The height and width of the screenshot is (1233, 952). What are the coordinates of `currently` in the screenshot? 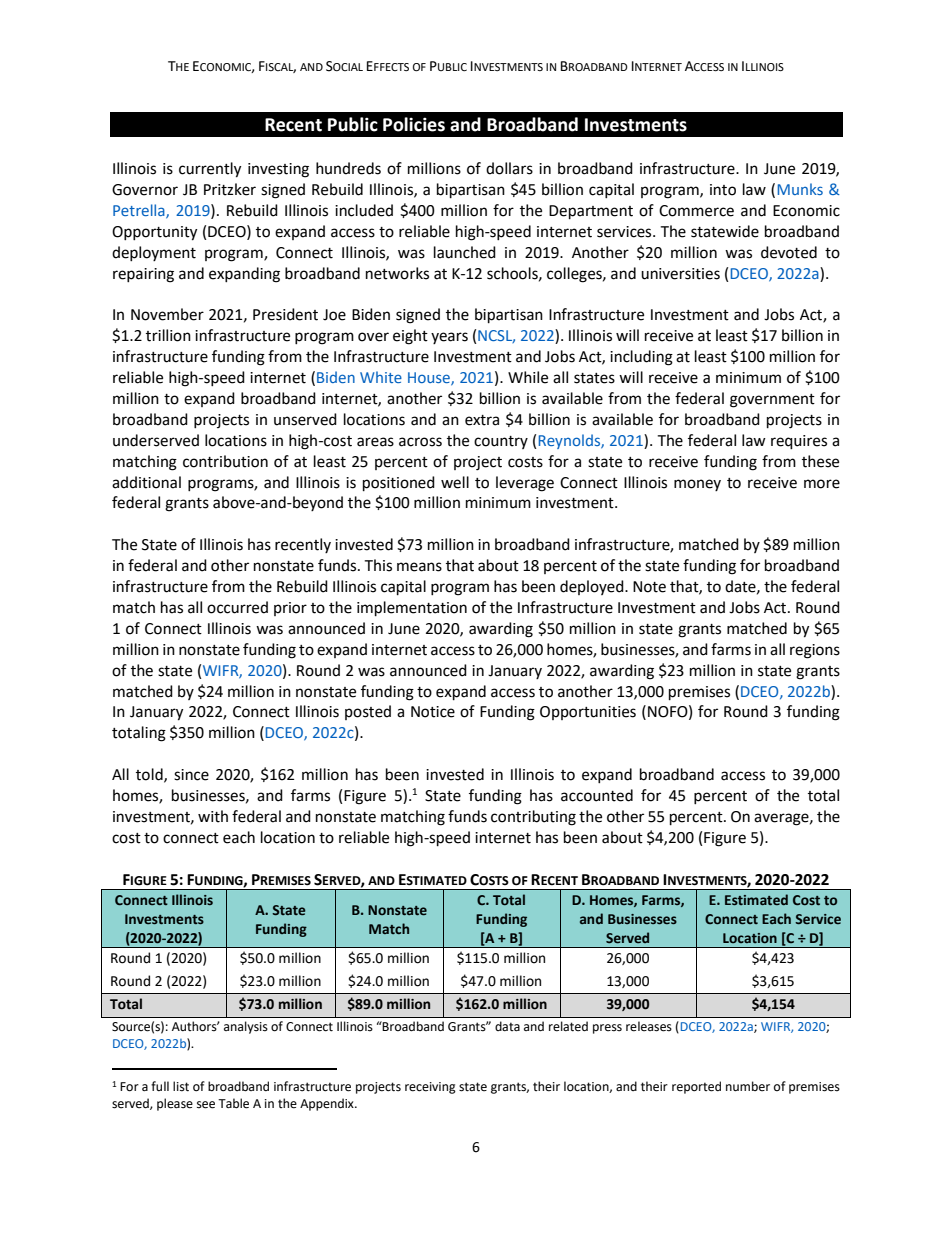 It's located at (210, 170).
